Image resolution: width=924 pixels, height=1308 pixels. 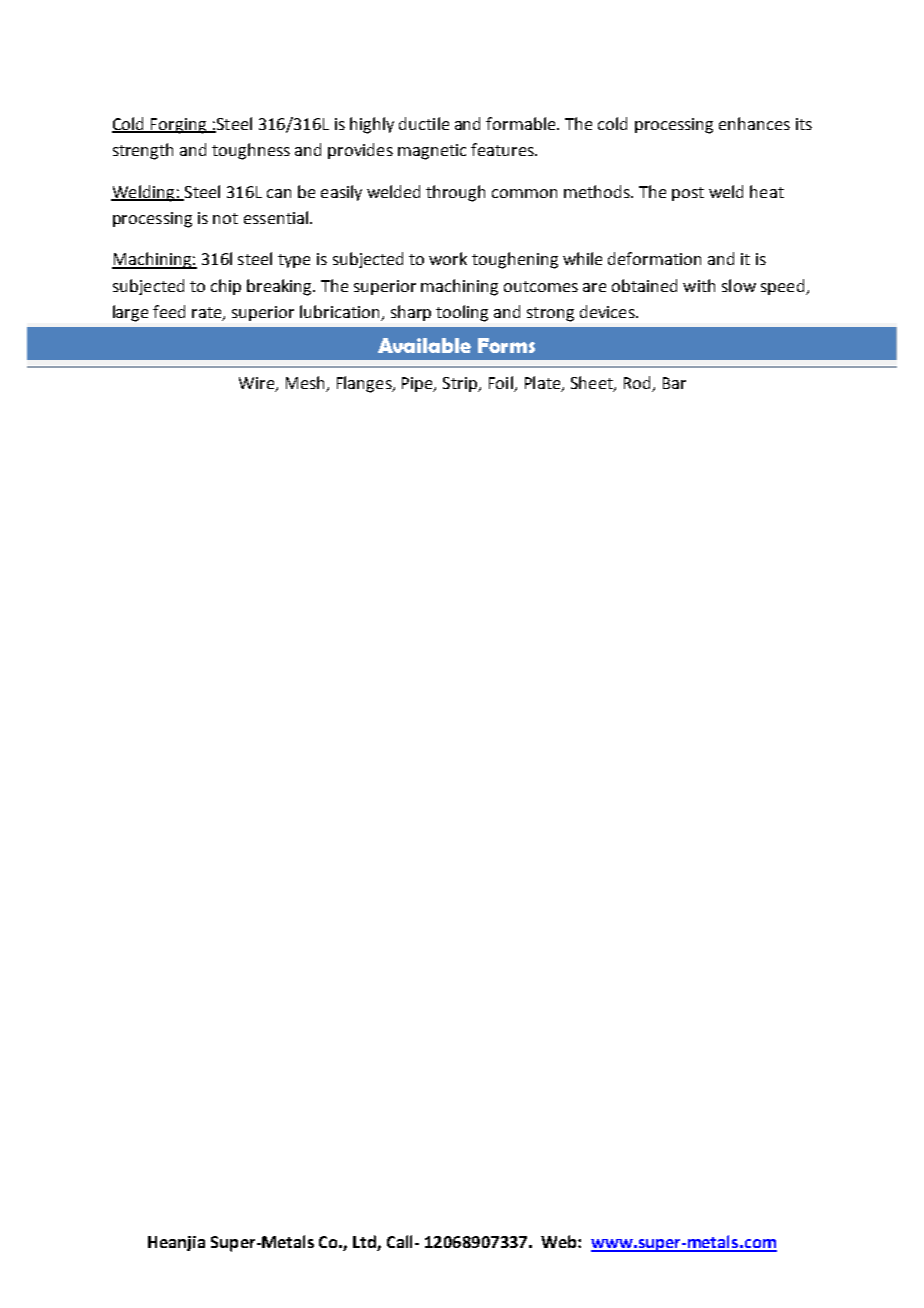 I want to click on Bar, so click(x=674, y=383).
